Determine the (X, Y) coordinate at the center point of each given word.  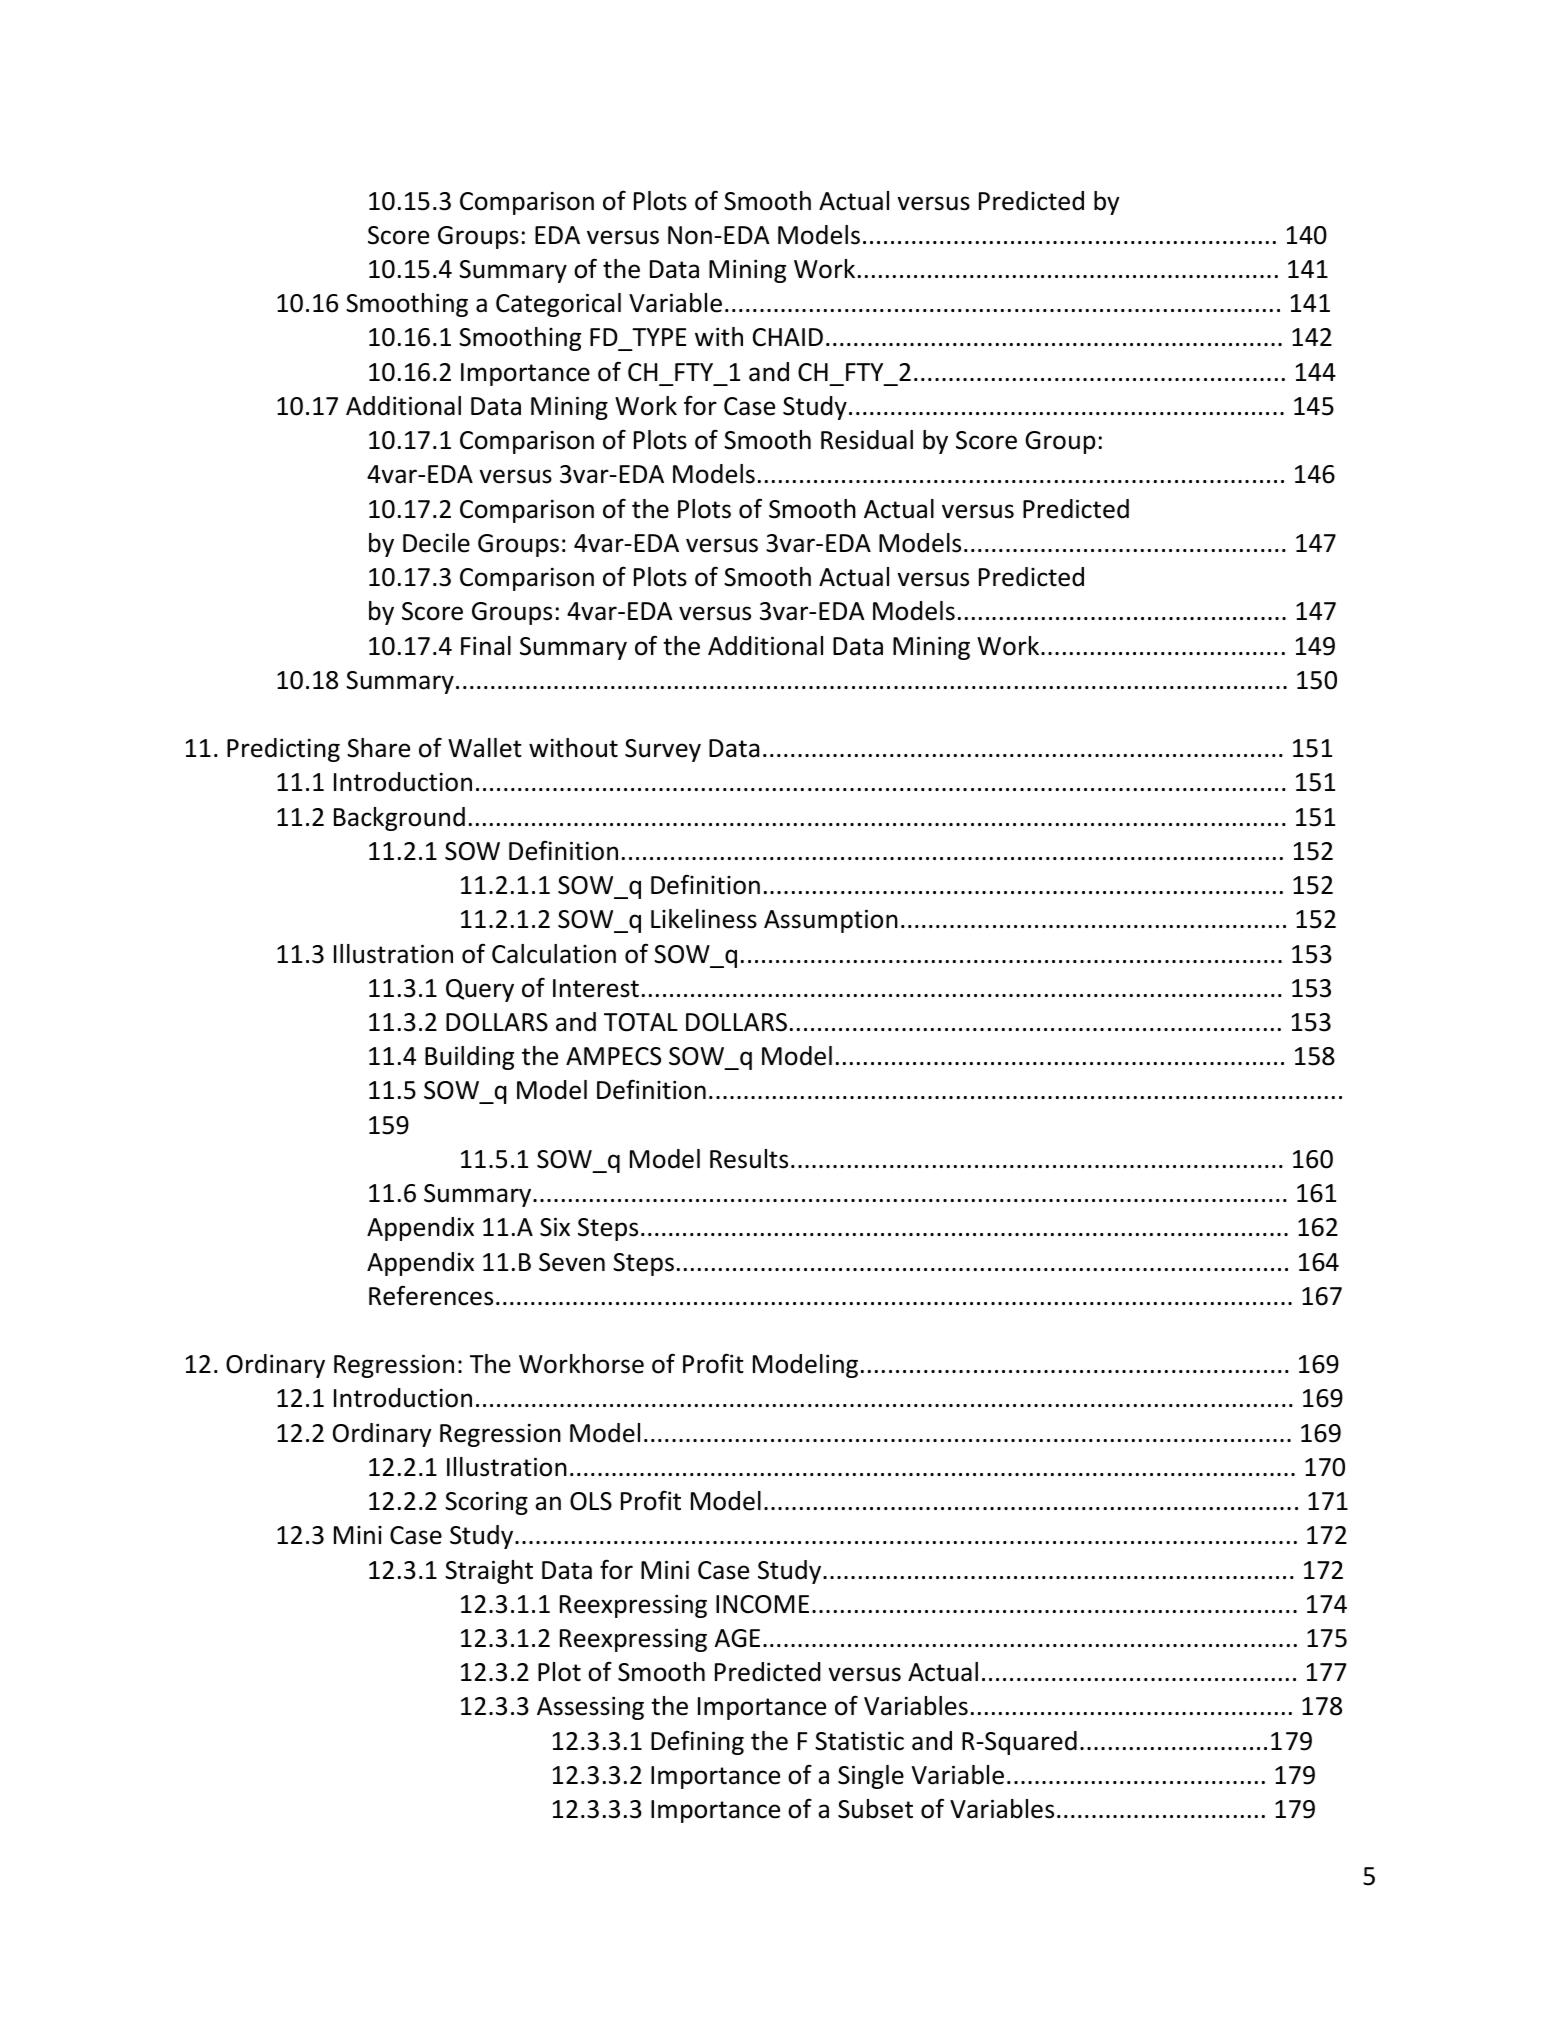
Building (469, 1058)
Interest (596, 988)
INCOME (762, 1604)
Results (749, 1159)
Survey (663, 750)
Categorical (558, 305)
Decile (436, 543)
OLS (591, 1501)
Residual (867, 440)
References (431, 1295)
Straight (489, 1572)
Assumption (831, 921)
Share (378, 748)
